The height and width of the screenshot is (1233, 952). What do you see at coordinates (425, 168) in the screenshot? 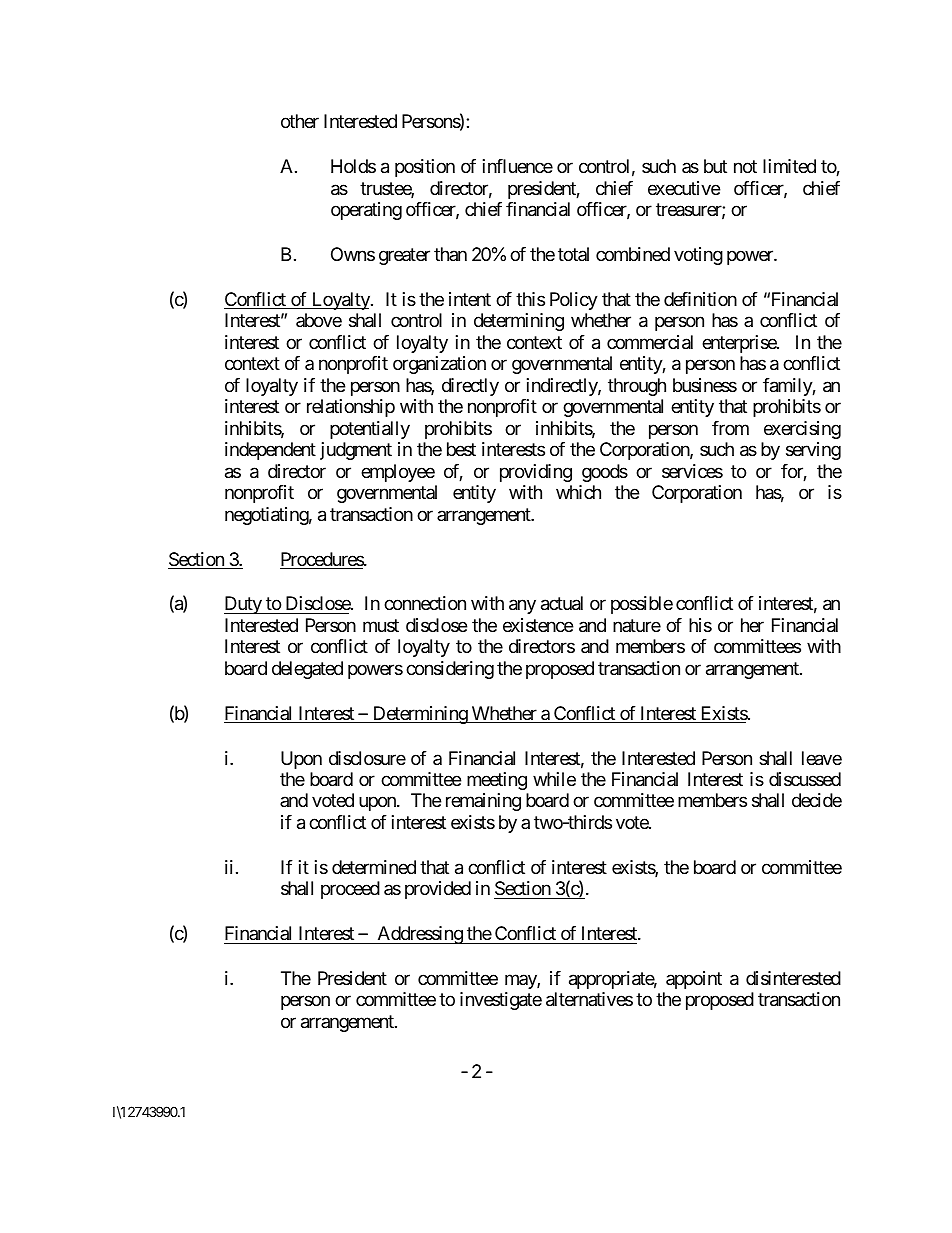
I see `position` at bounding box center [425, 168].
